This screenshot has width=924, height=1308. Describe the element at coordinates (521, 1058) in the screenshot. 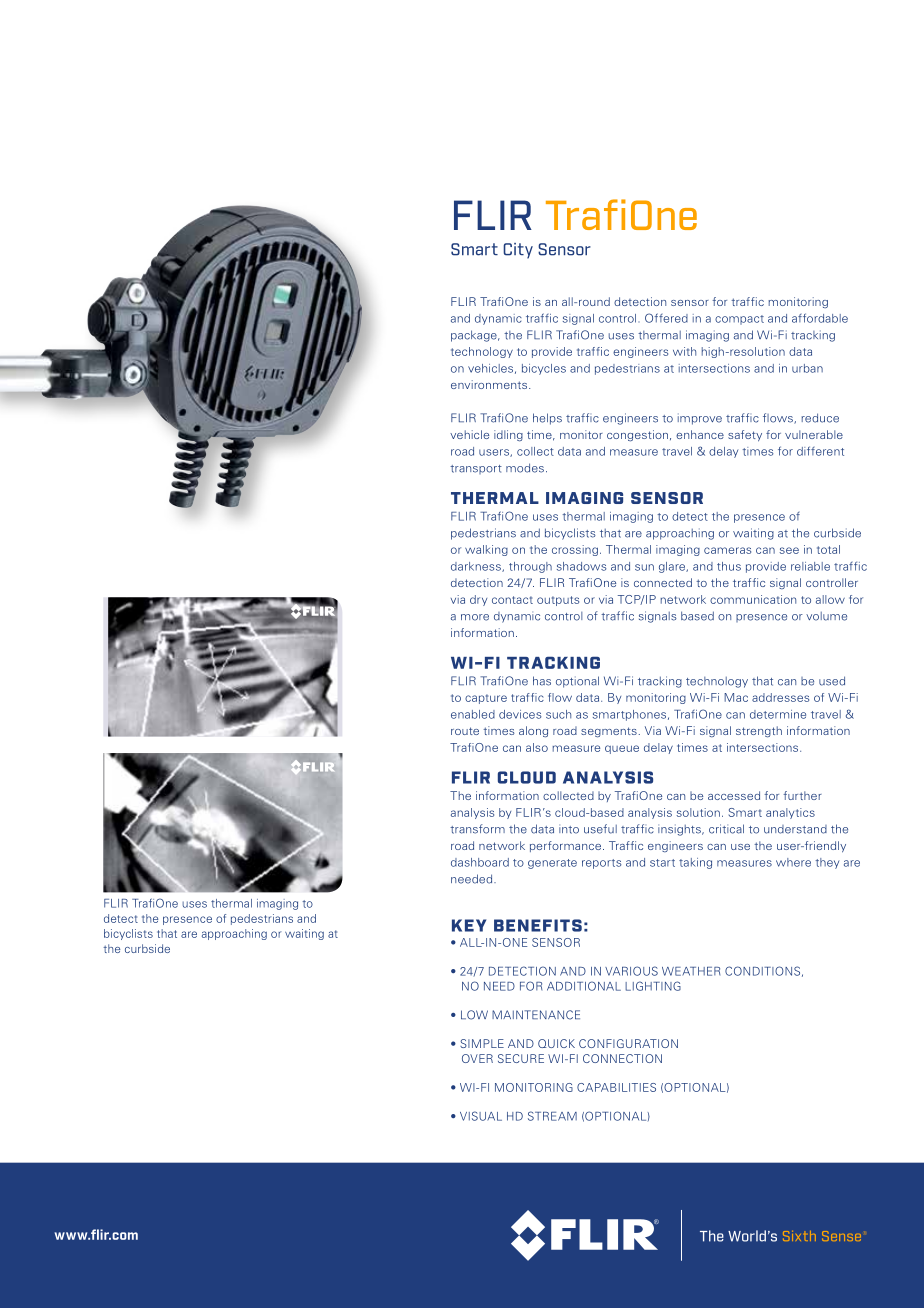

I see `SECURE` at that location.
